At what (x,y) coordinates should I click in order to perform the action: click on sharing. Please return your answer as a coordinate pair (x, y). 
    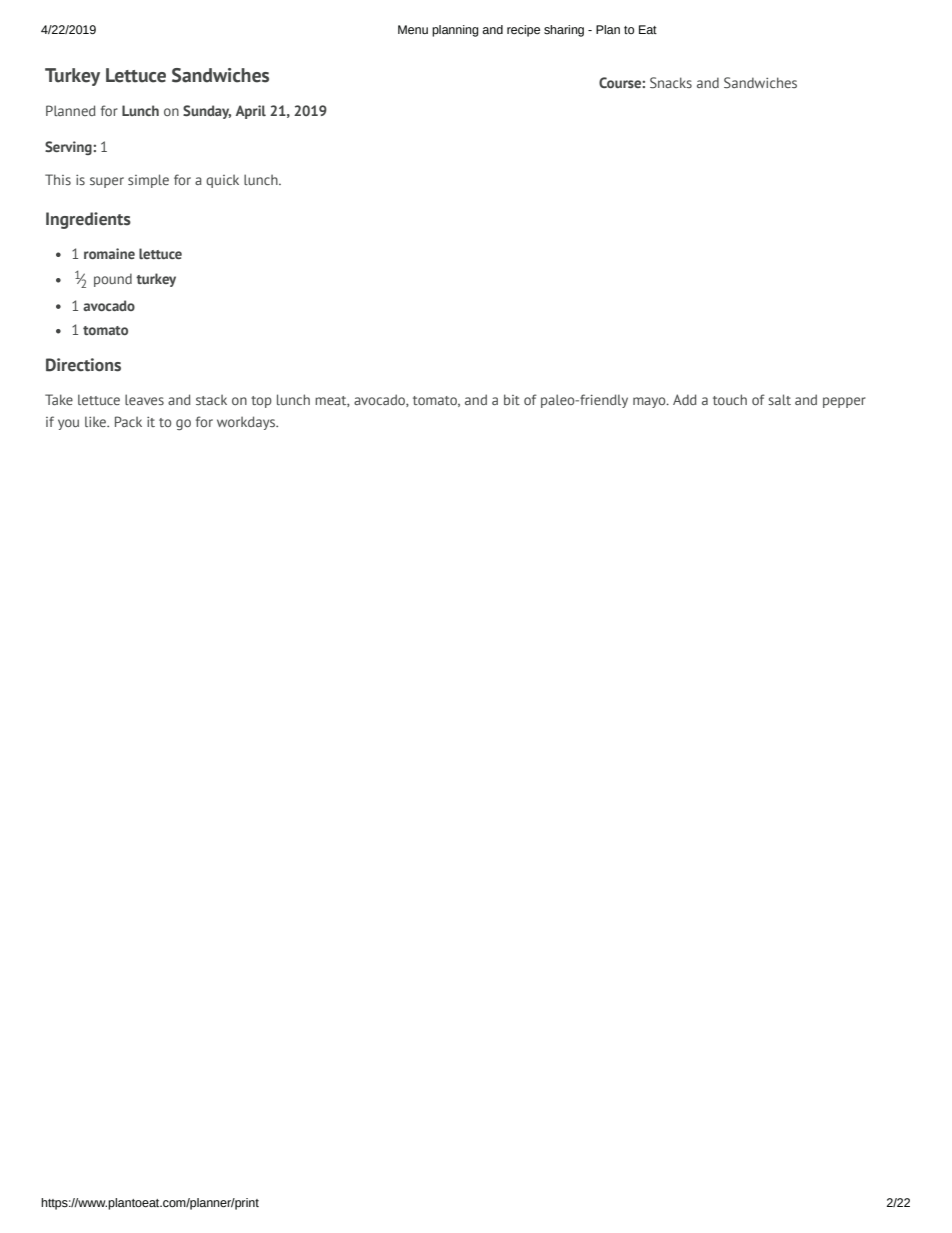
    Looking at the image, I should click on (564, 31).
